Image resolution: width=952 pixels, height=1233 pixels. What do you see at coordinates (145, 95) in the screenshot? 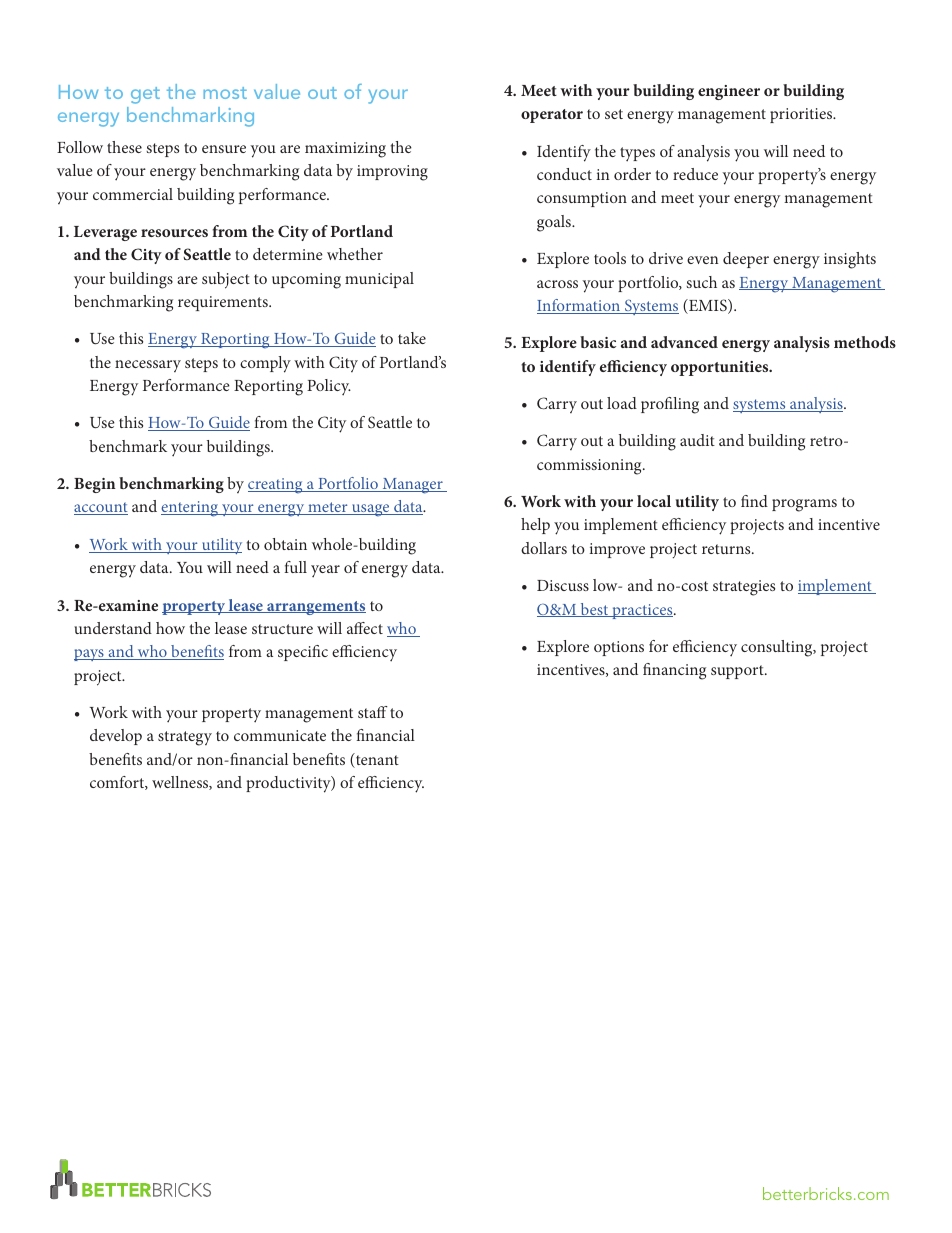
I see `get` at bounding box center [145, 95].
